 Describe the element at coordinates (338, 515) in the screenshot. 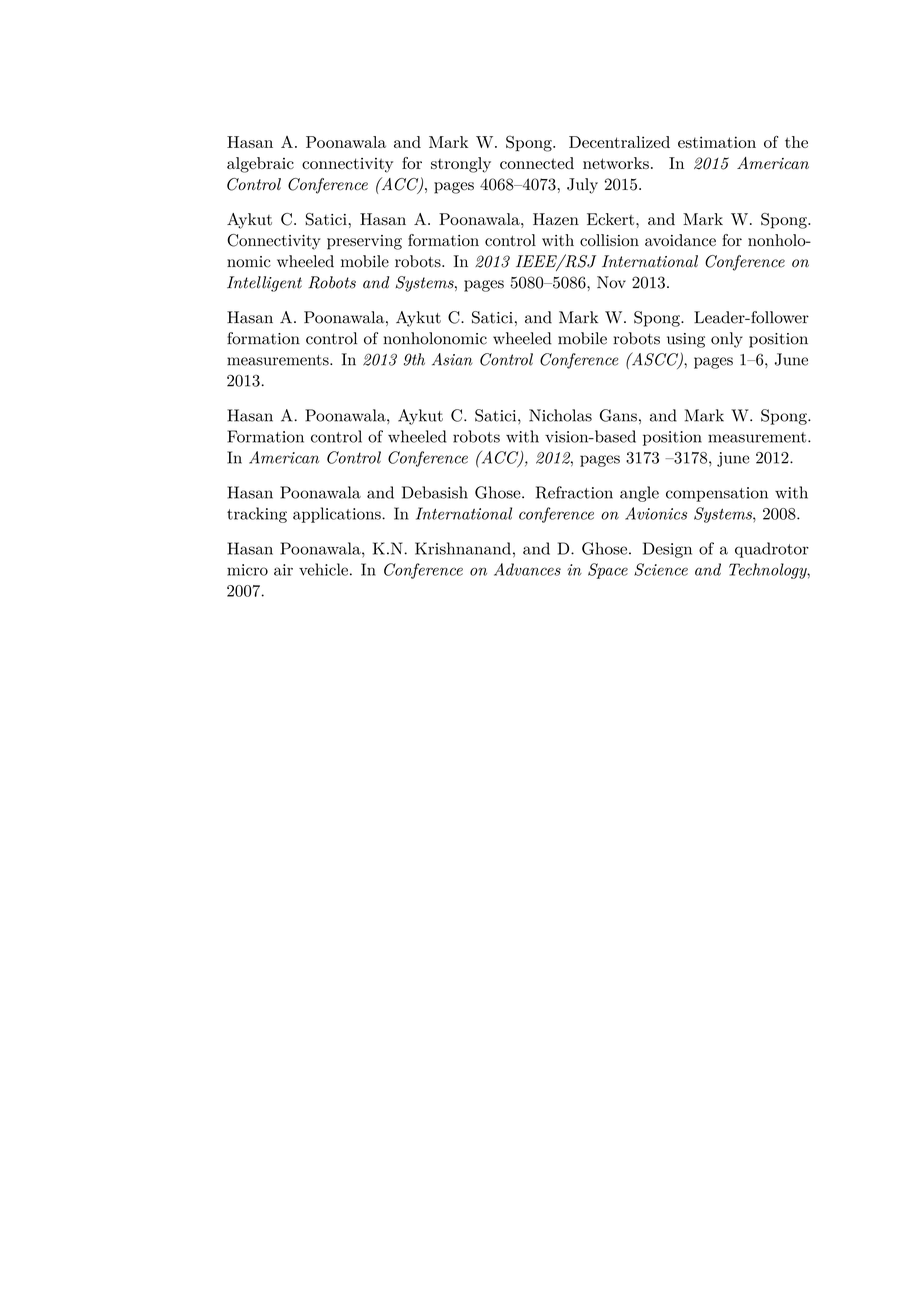

I see `applications` at that location.
